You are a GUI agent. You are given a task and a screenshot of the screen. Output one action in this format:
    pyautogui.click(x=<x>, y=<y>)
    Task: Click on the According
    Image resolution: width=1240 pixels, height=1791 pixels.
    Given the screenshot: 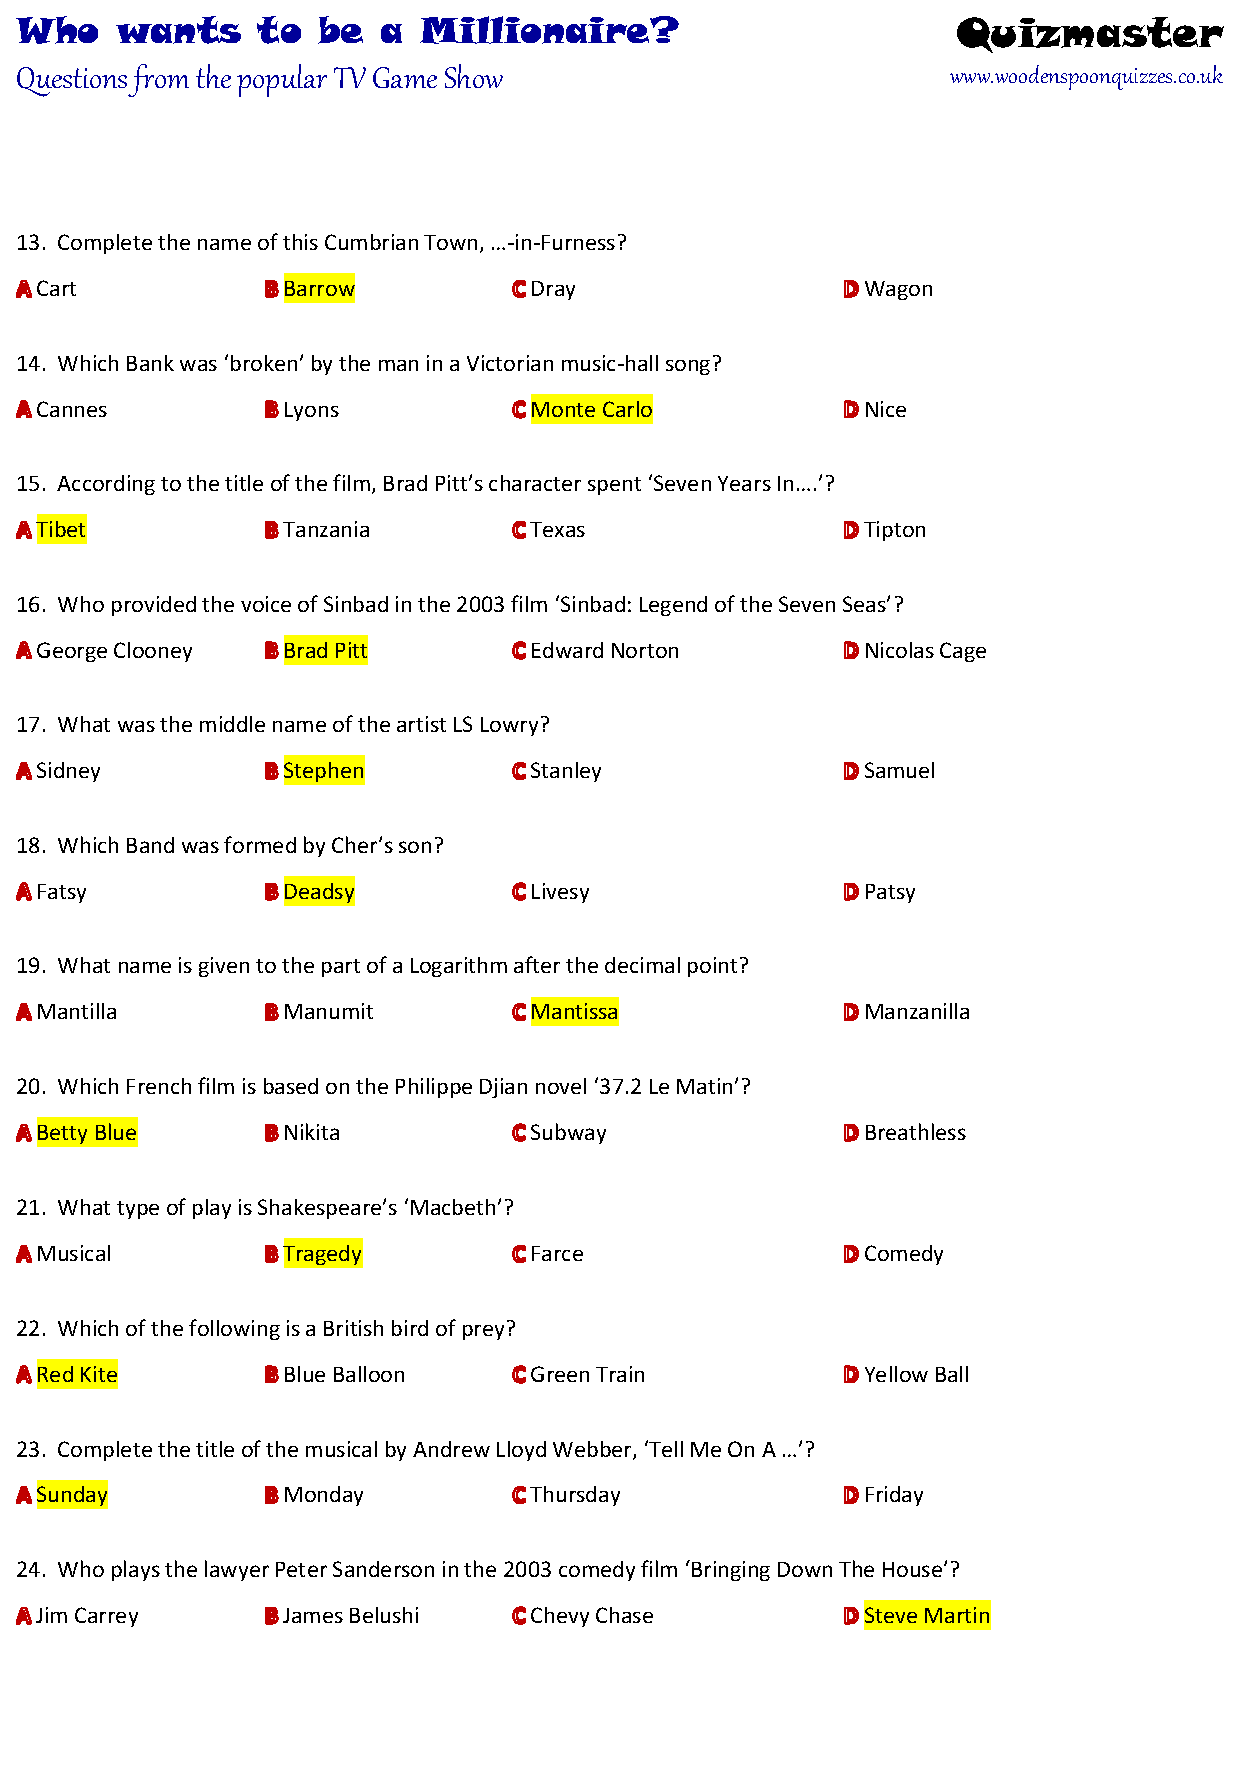 What is the action you would take?
    pyautogui.click(x=106, y=485)
